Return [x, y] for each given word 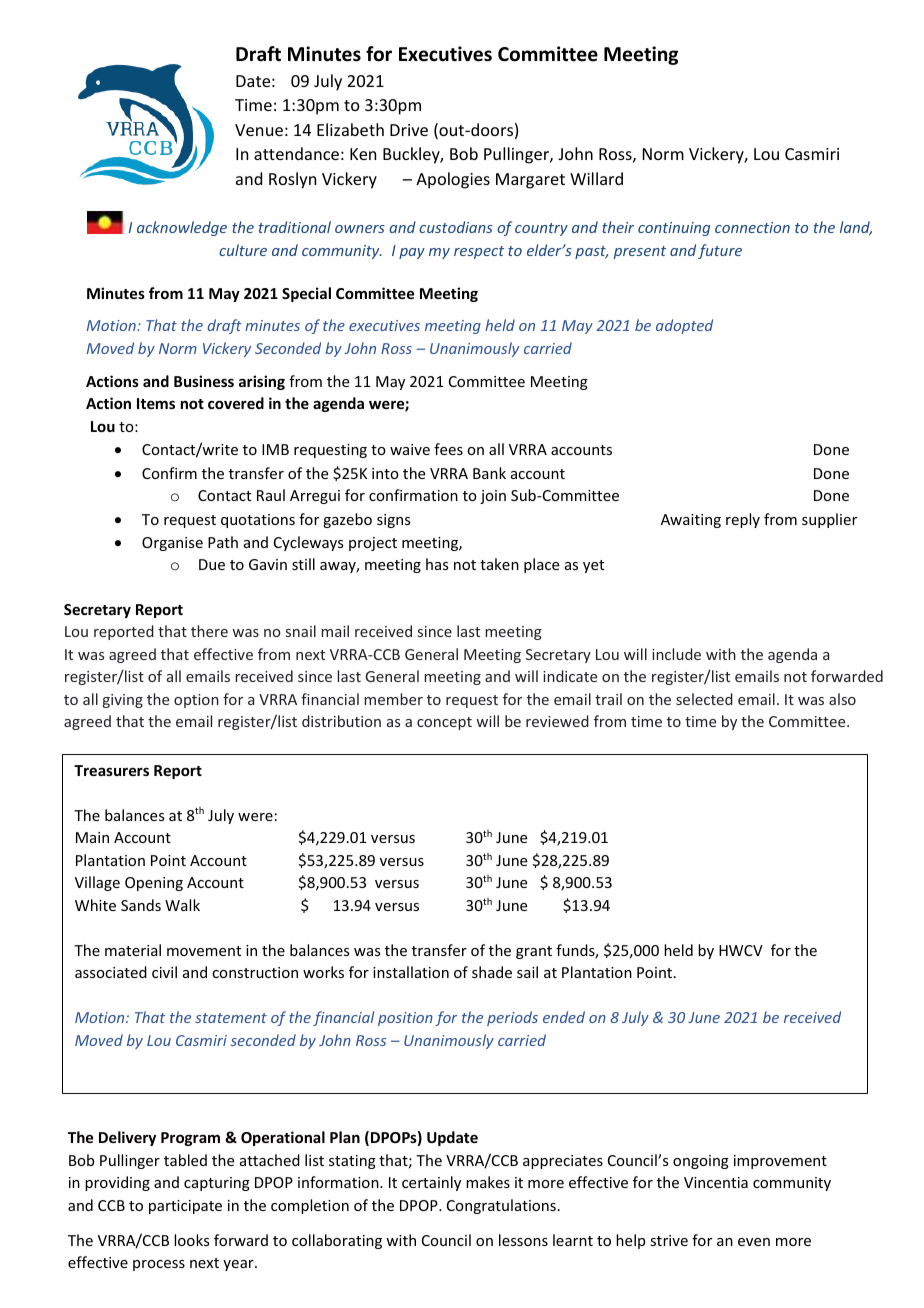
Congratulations [501, 1206]
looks [191, 1240]
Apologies [453, 180]
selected [704, 699]
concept [444, 723]
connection [752, 227]
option [196, 701]
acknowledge [182, 228]
